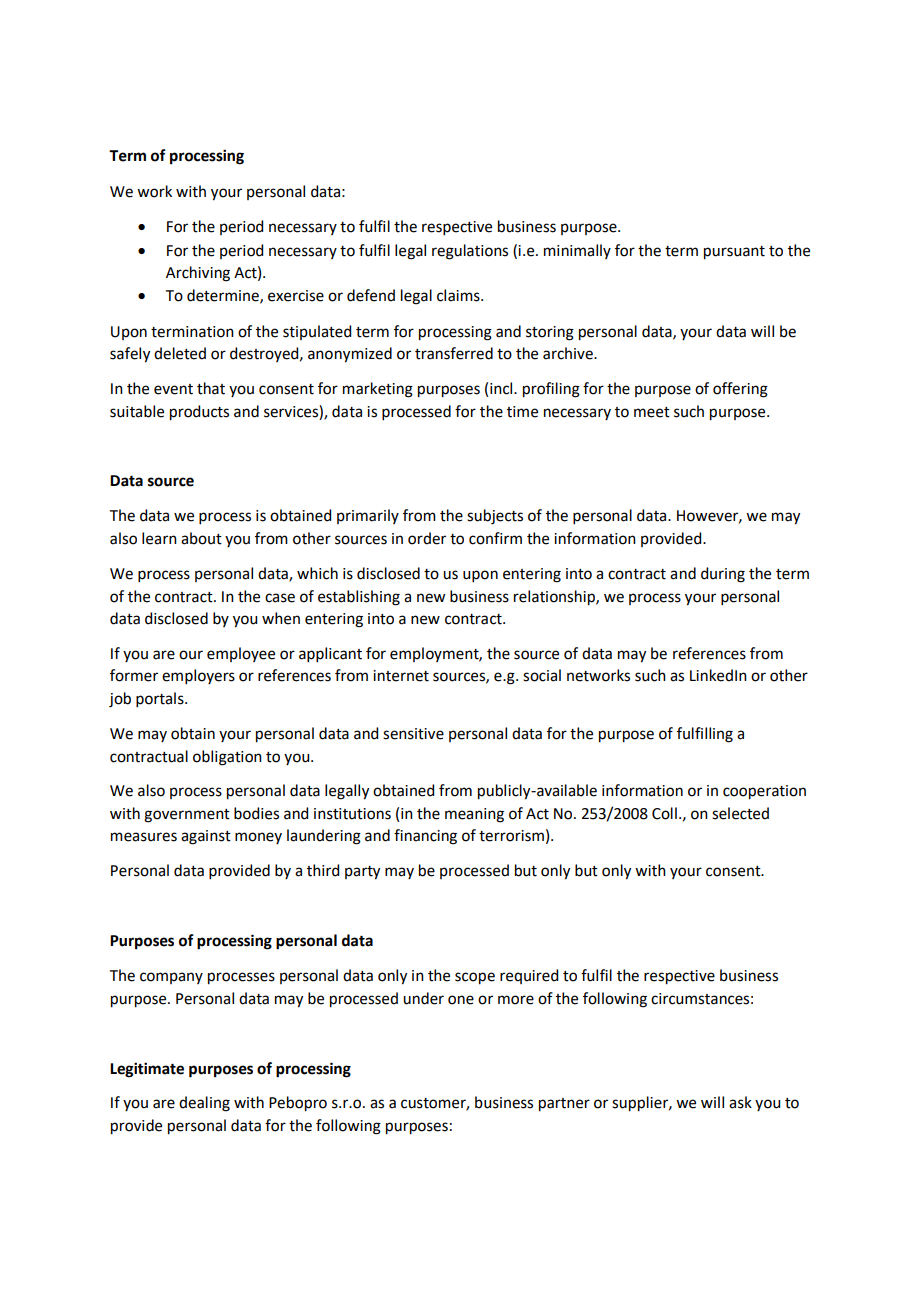 The image size is (924, 1308). Describe the element at coordinates (201, 538) in the page. I see `about` at that location.
